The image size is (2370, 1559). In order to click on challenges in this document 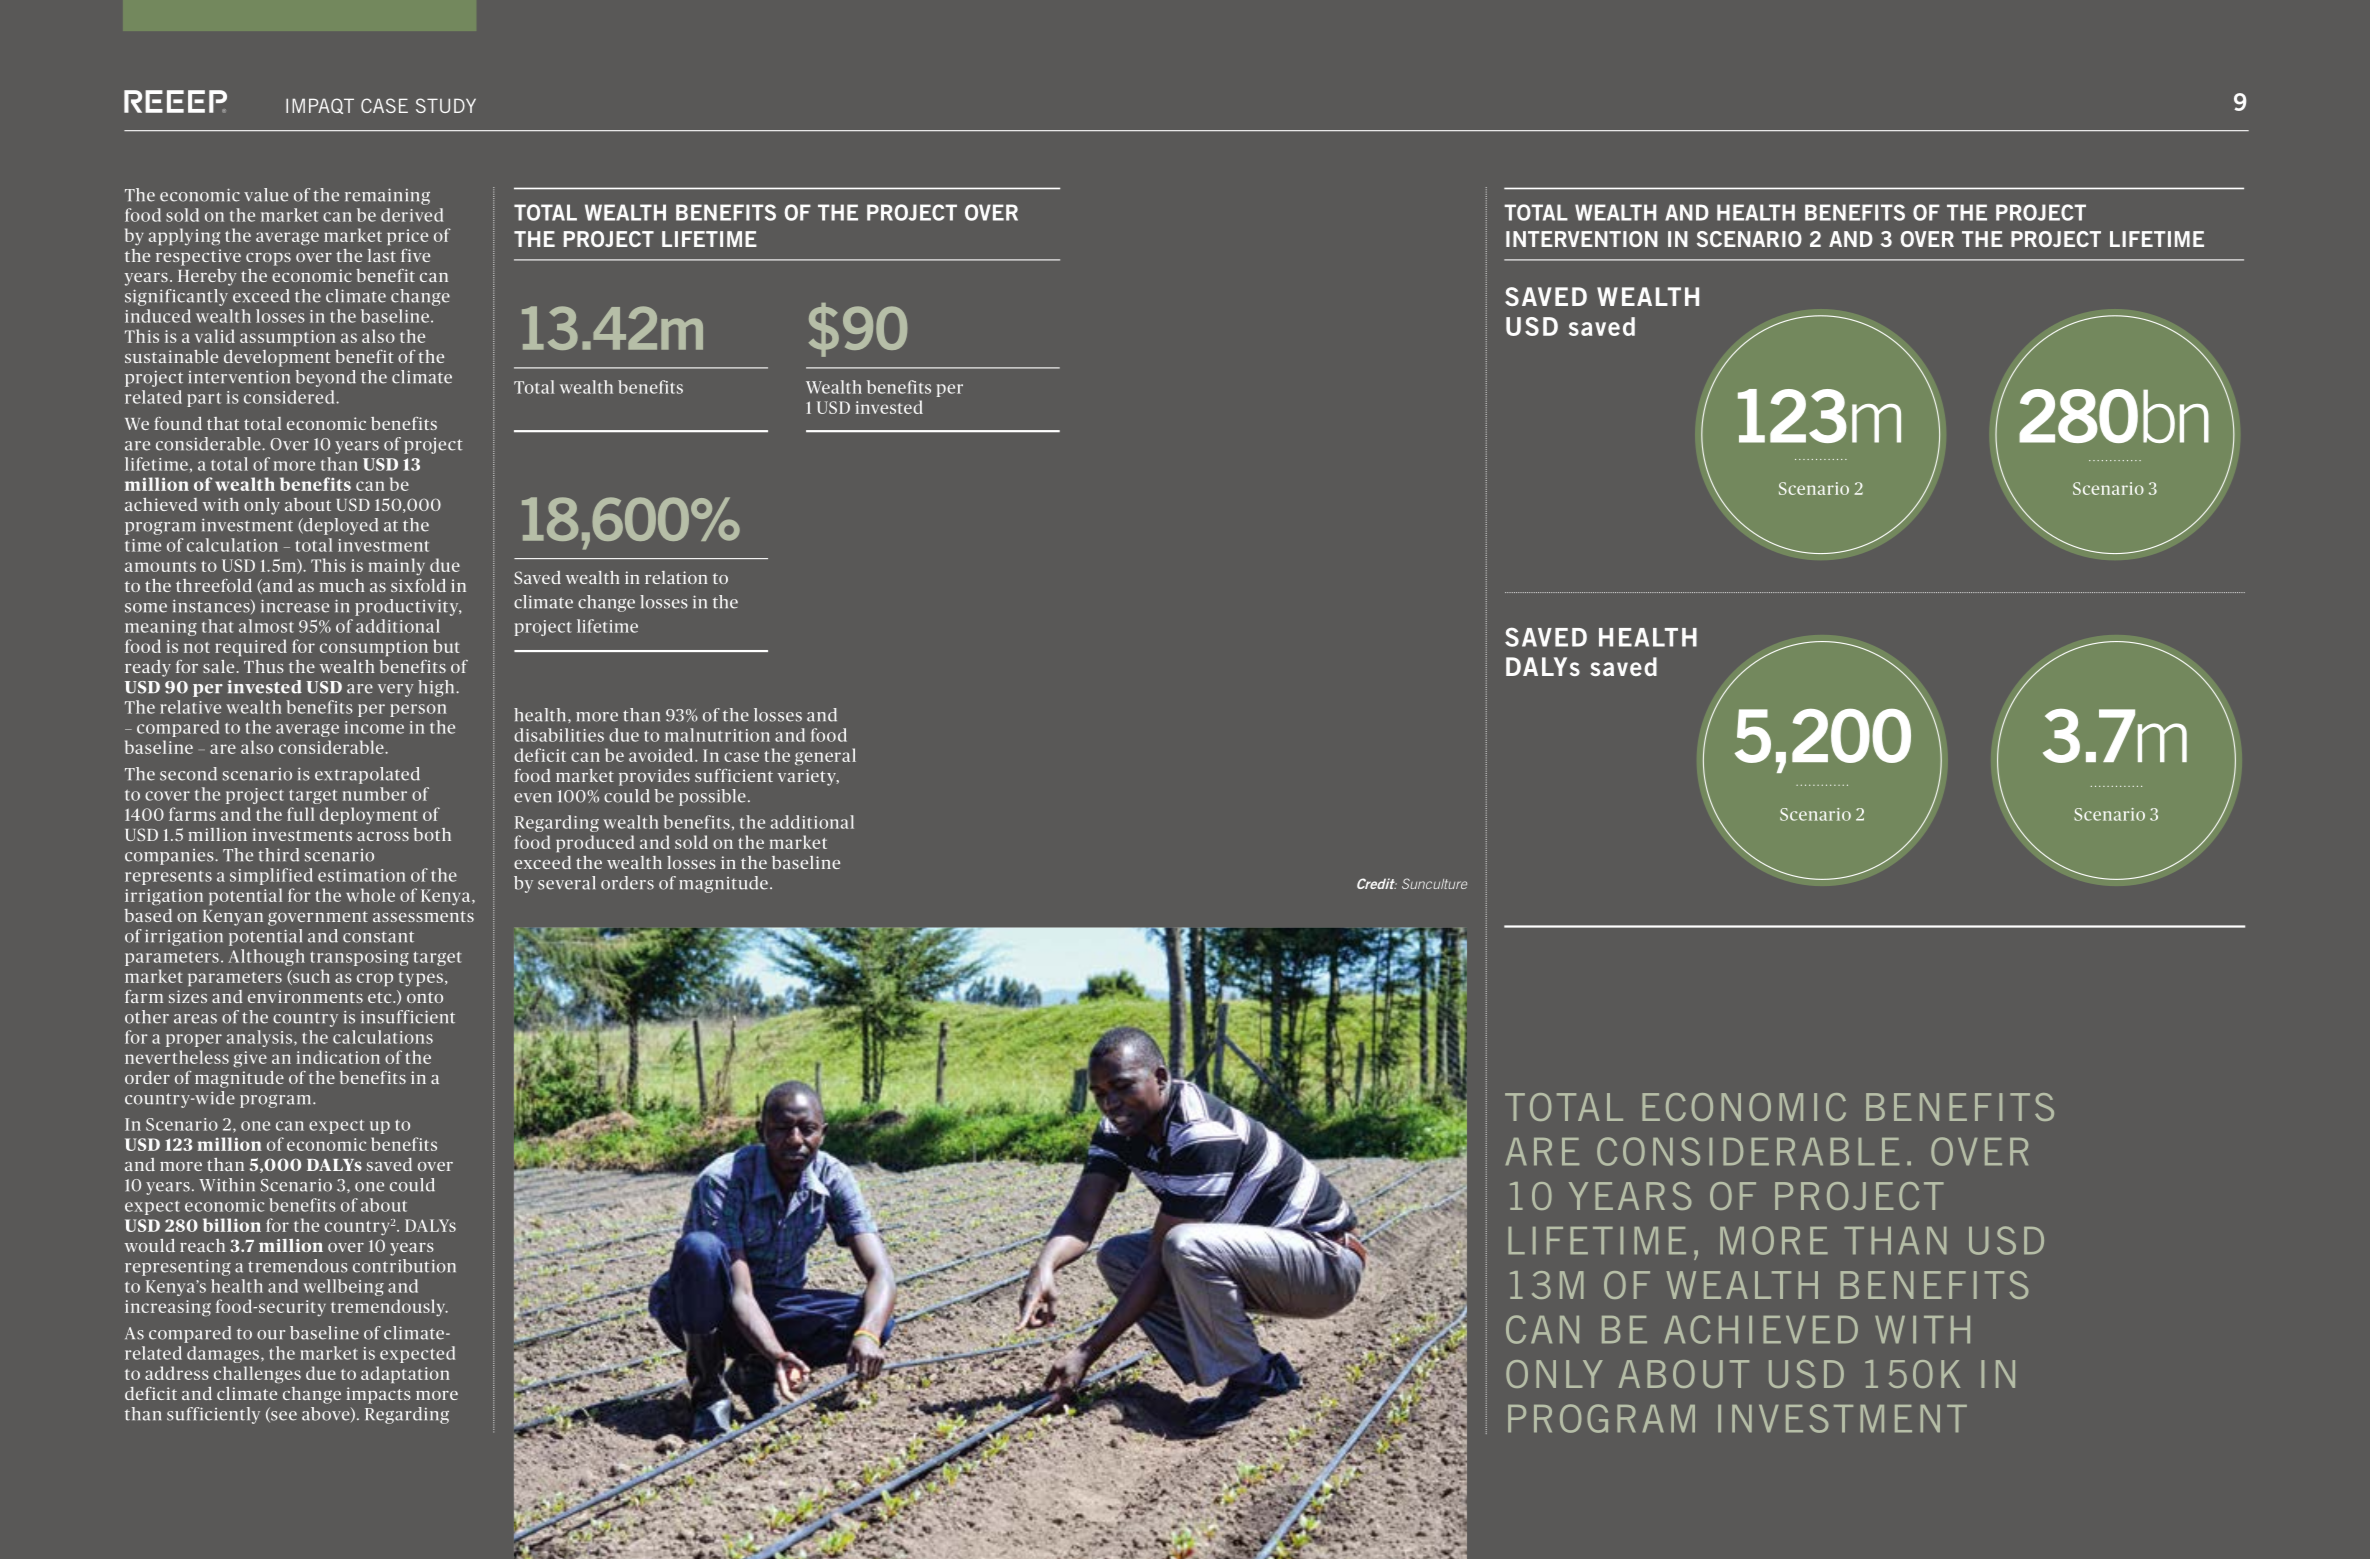, I will do `click(257, 1375)`.
